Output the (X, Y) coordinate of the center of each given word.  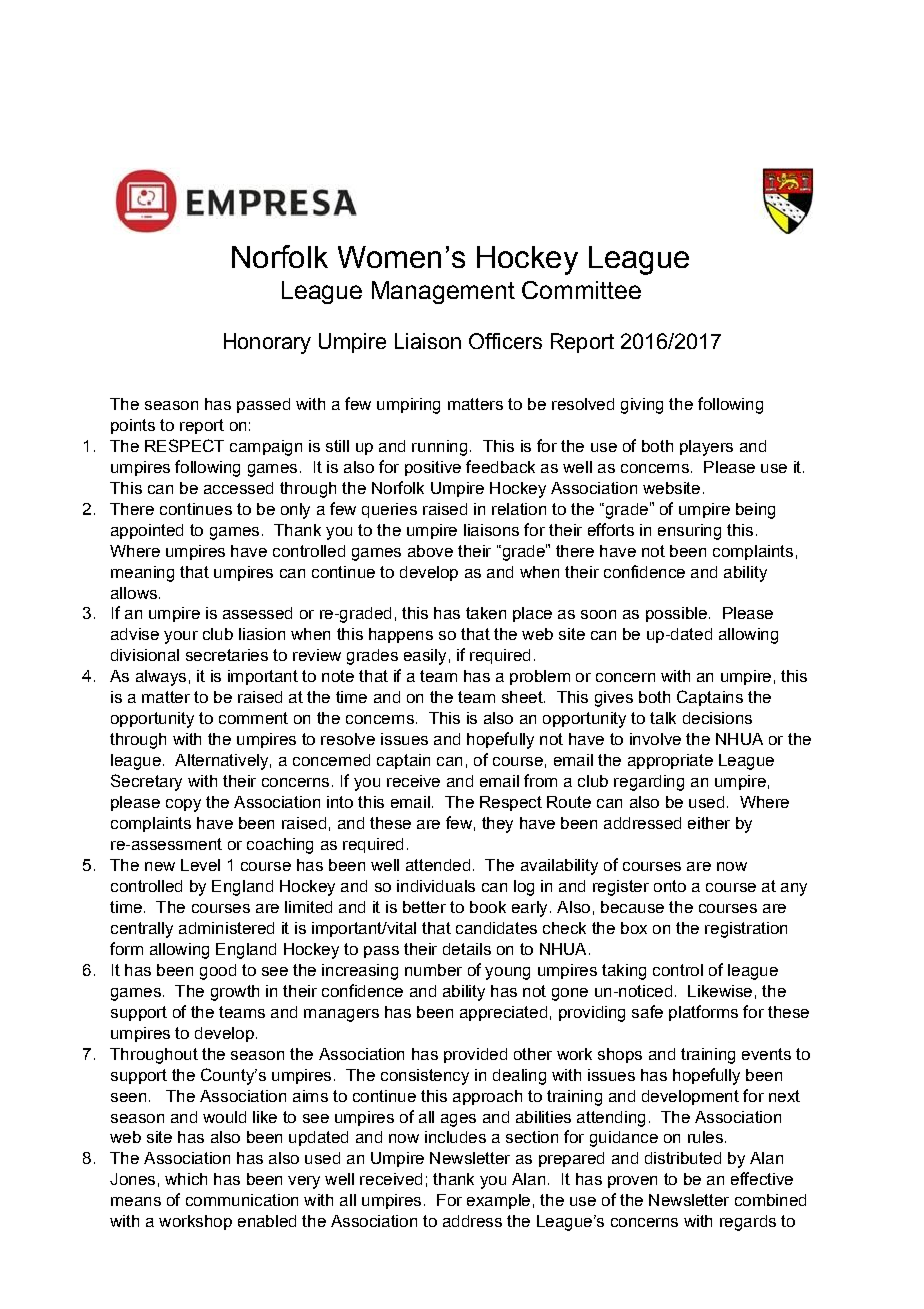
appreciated (503, 1013)
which (186, 1179)
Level (200, 865)
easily (425, 657)
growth (235, 993)
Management (443, 292)
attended (438, 865)
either (709, 823)
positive (433, 468)
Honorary (267, 343)
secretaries (227, 655)
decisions (717, 718)
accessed (238, 488)
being (755, 511)
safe (647, 1011)
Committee (581, 290)
